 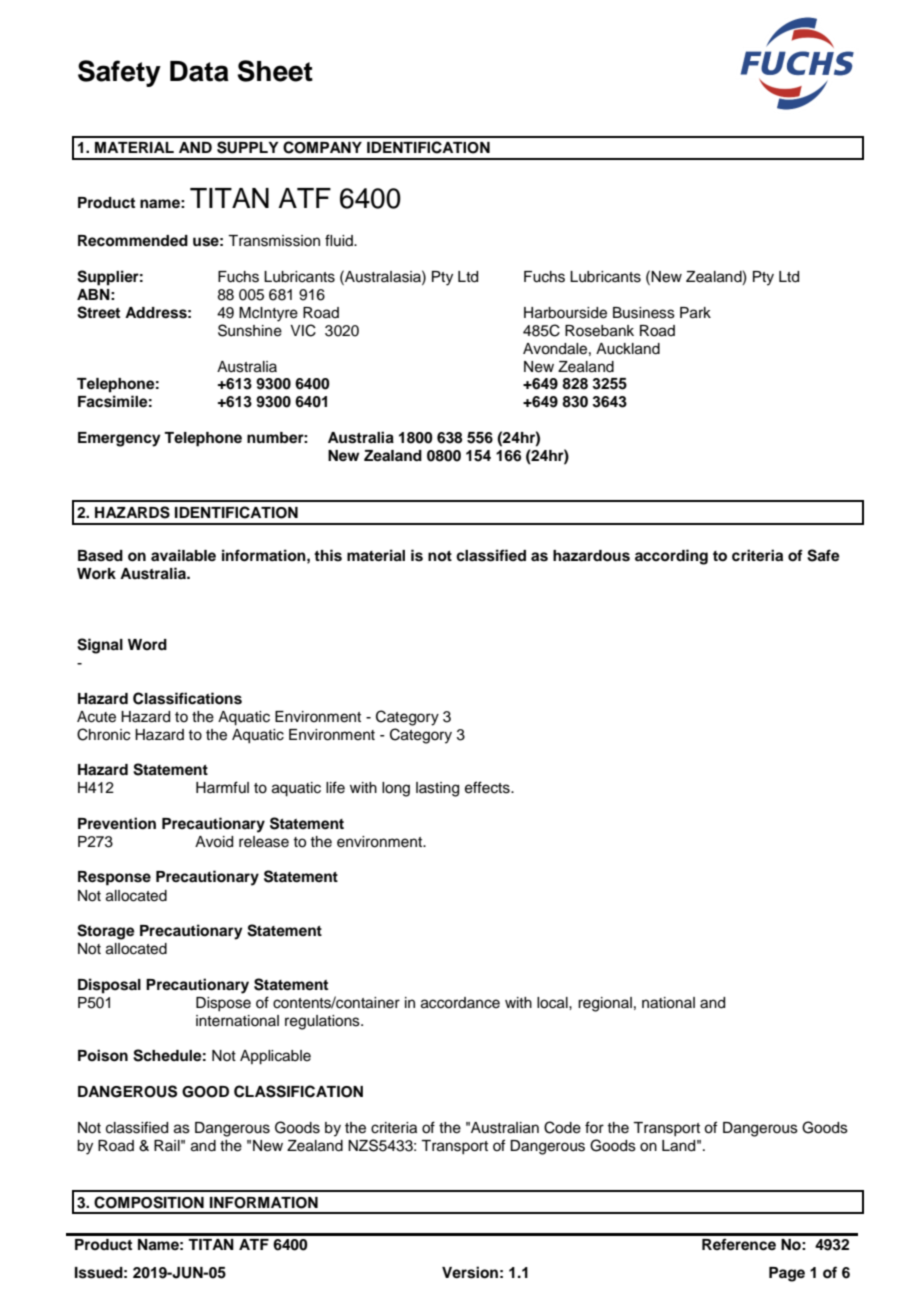 I want to click on COMPANY, so click(x=322, y=147).
